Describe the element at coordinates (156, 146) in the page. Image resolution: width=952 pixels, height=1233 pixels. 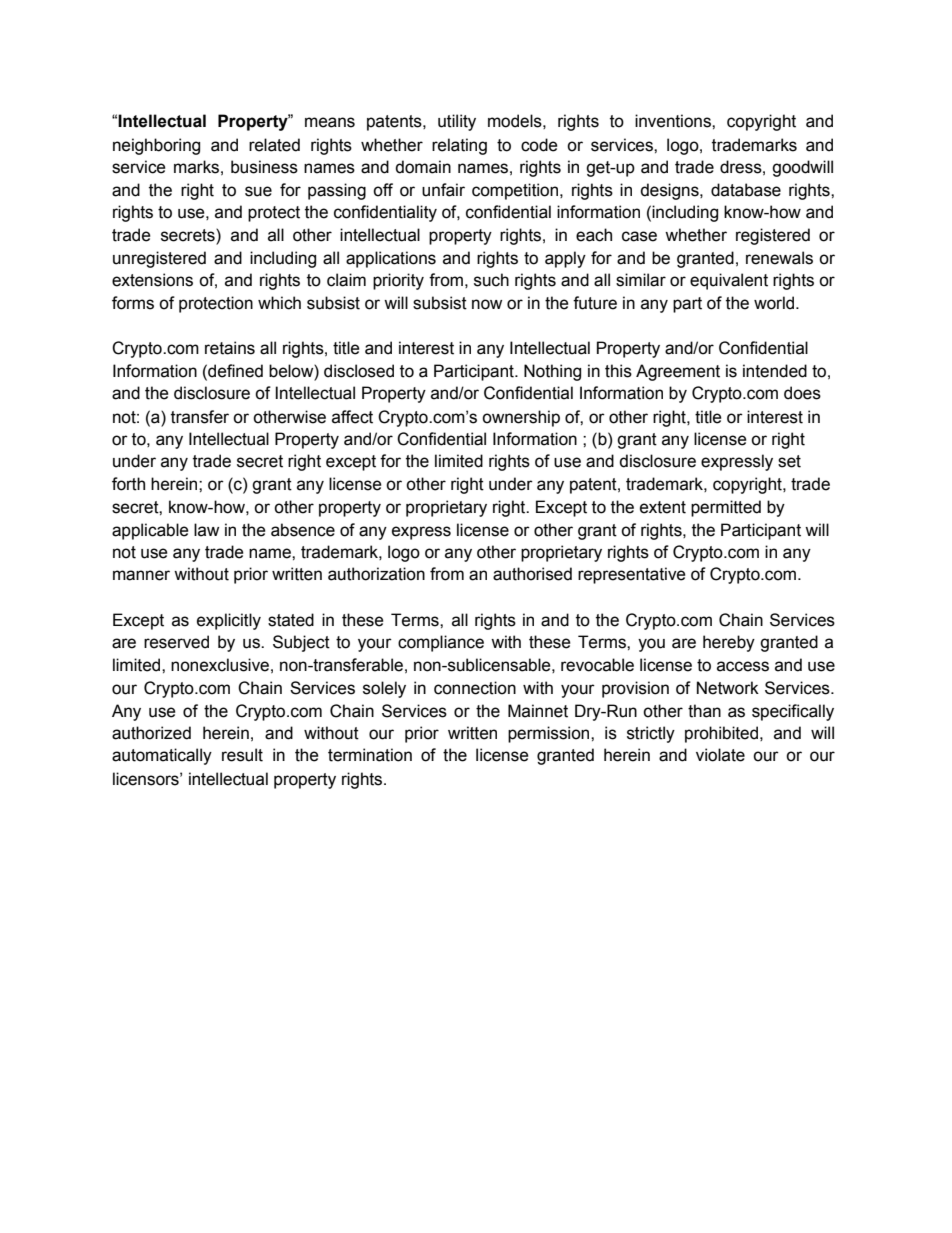
I see `neighboring` at that location.
